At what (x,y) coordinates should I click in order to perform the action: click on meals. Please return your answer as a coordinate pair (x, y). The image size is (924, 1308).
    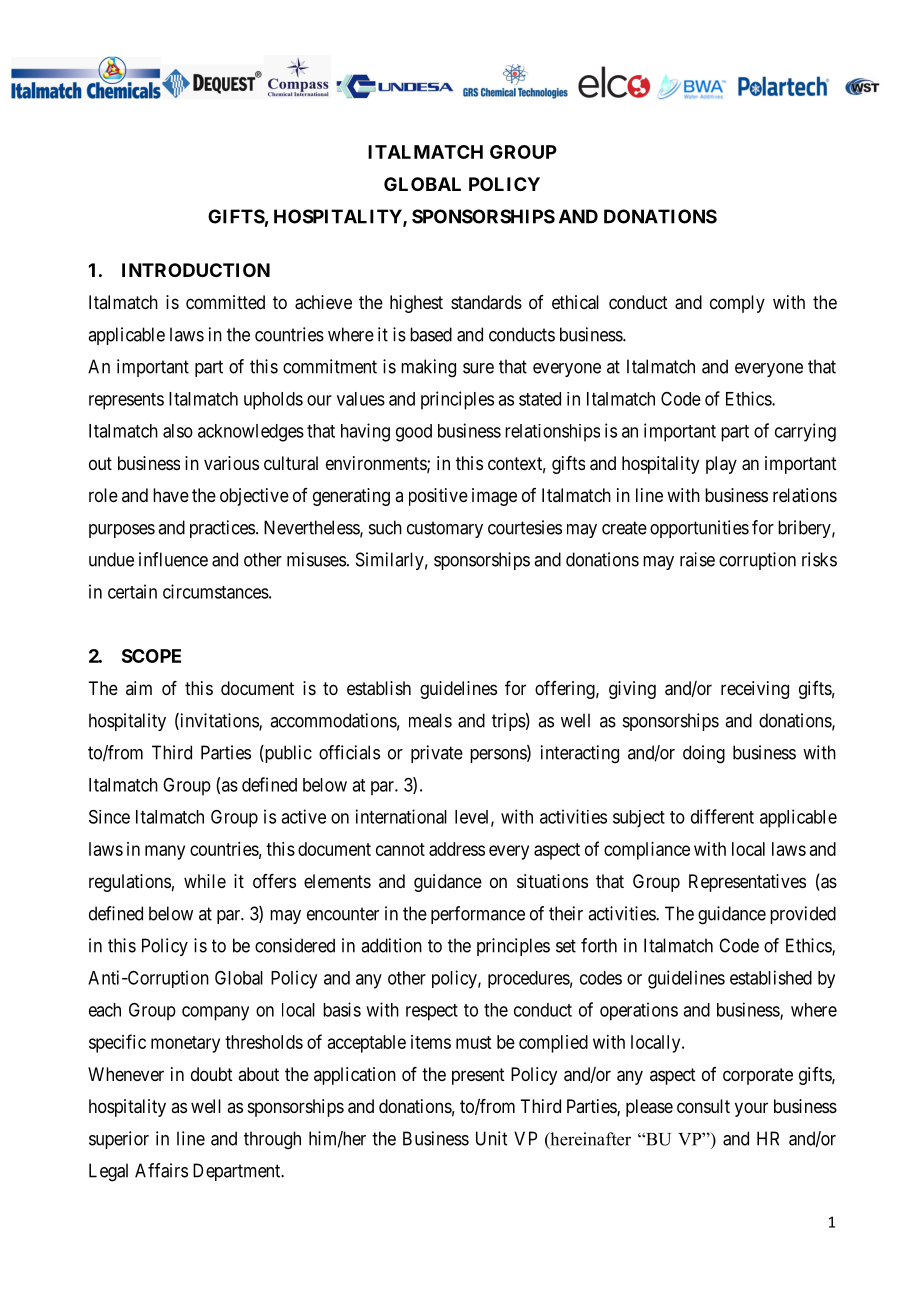
    Looking at the image, I should click on (430, 720).
